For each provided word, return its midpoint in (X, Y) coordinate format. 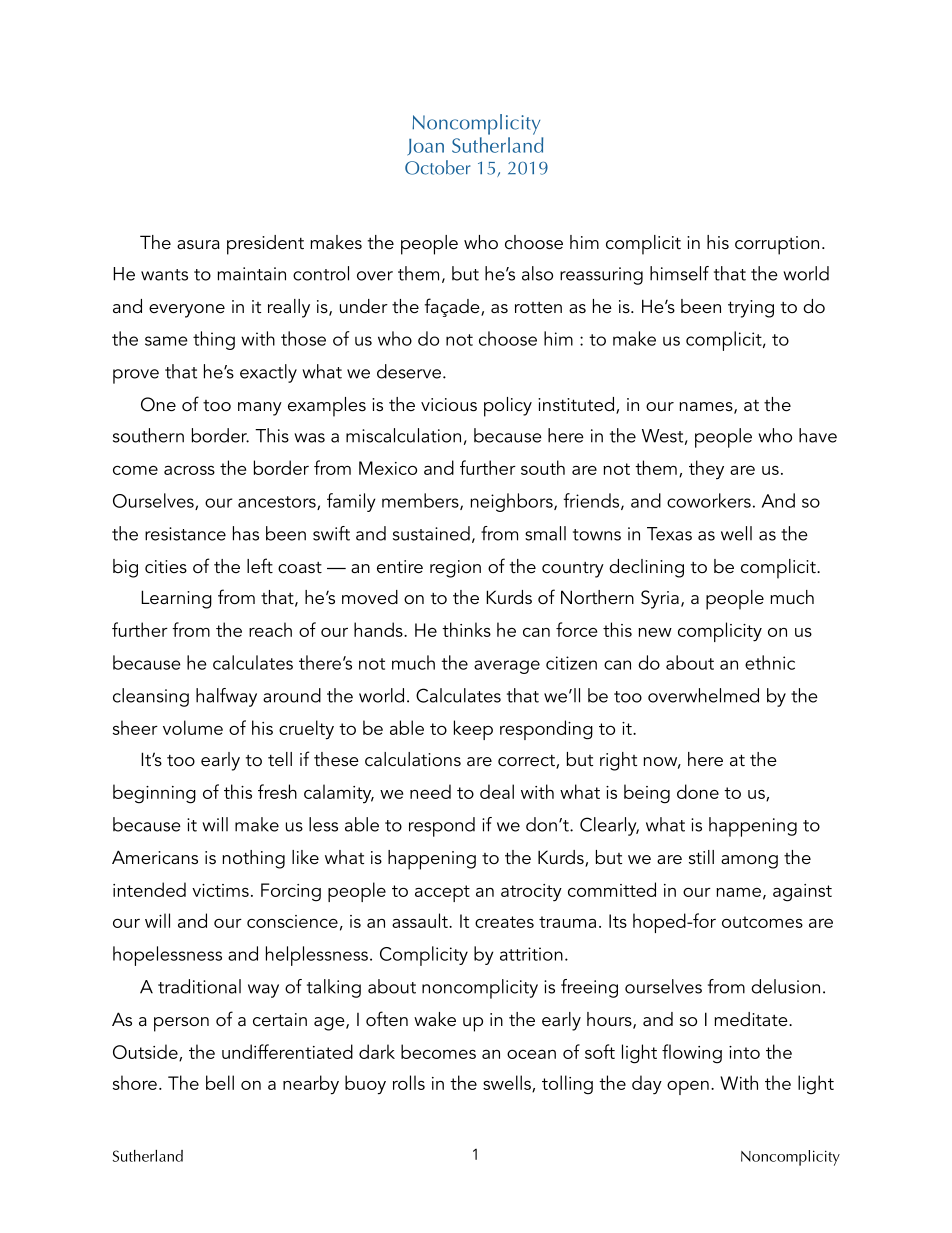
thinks (466, 629)
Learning (176, 599)
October (437, 167)
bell (220, 1082)
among (749, 862)
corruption (777, 245)
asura (198, 244)
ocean (531, 1054)
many (260, 409)
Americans (155, 857)
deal (497, 791)
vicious (449, 405)
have (818, 435)
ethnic (770, 662)
